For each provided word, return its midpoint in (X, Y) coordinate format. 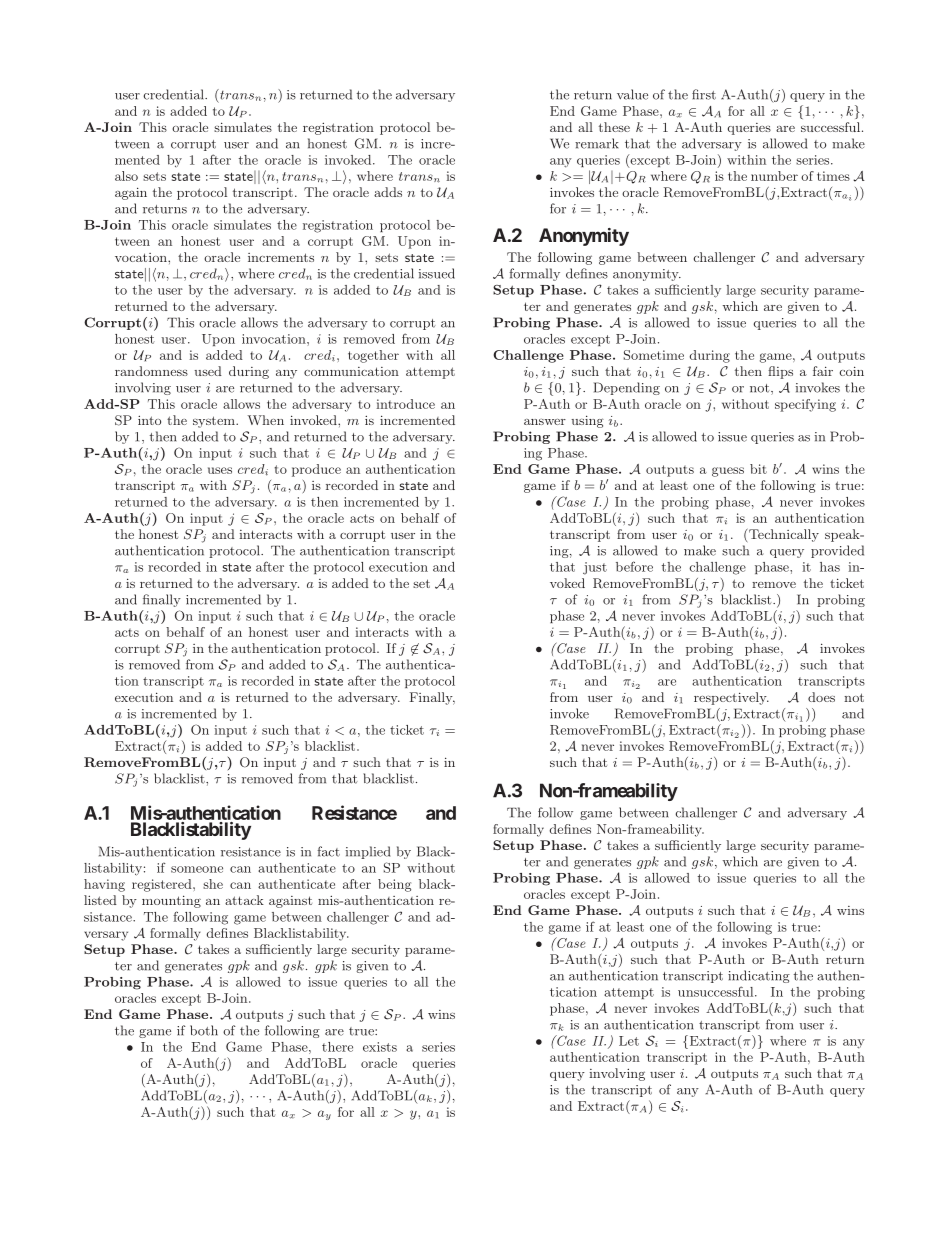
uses (220, 470)
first (704, 94)
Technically (784, 535)
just (595, 568)
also (126, 176)
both (204, 1030)
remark (597, 143)
